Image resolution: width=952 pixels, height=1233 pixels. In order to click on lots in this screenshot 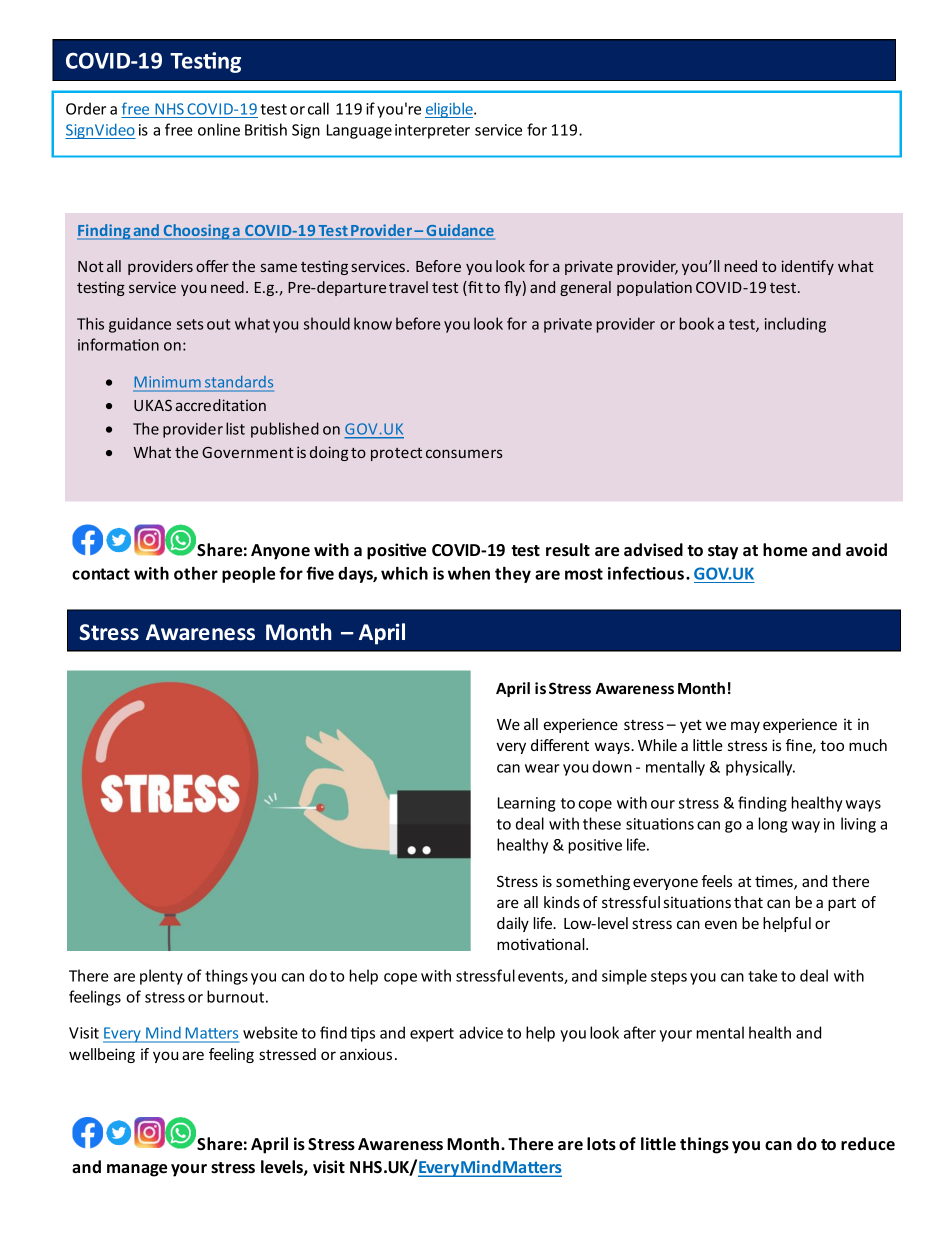, I will do `click(601, 1144)`.
